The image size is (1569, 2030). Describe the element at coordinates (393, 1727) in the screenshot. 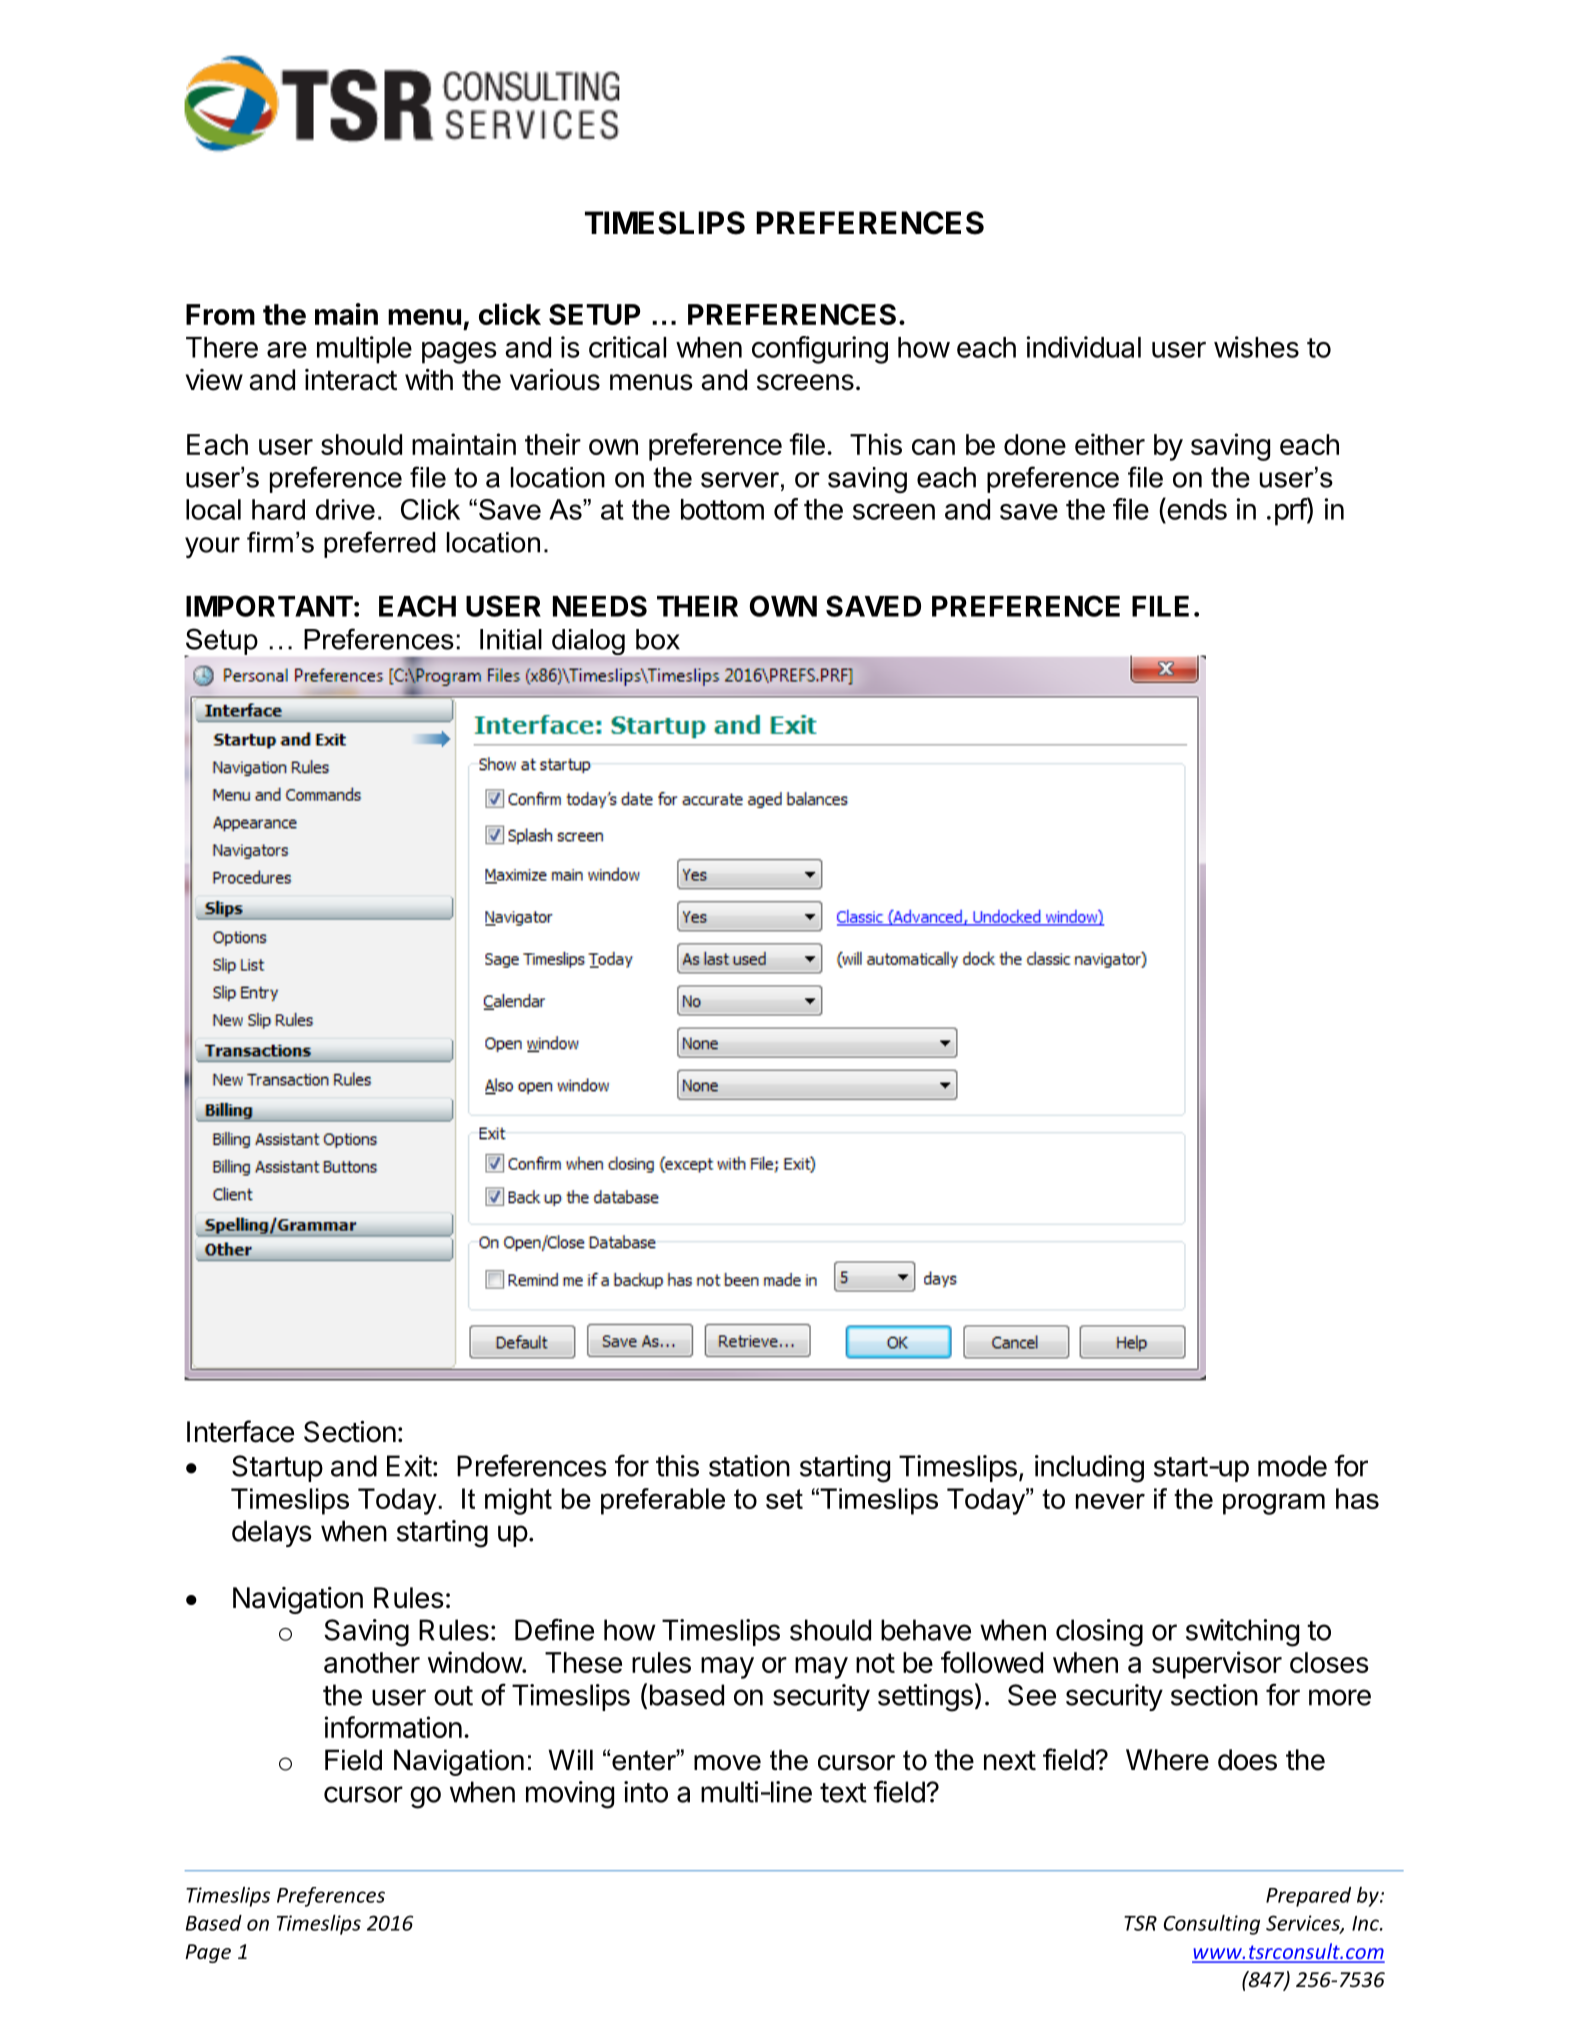

I see `information` at that location.
